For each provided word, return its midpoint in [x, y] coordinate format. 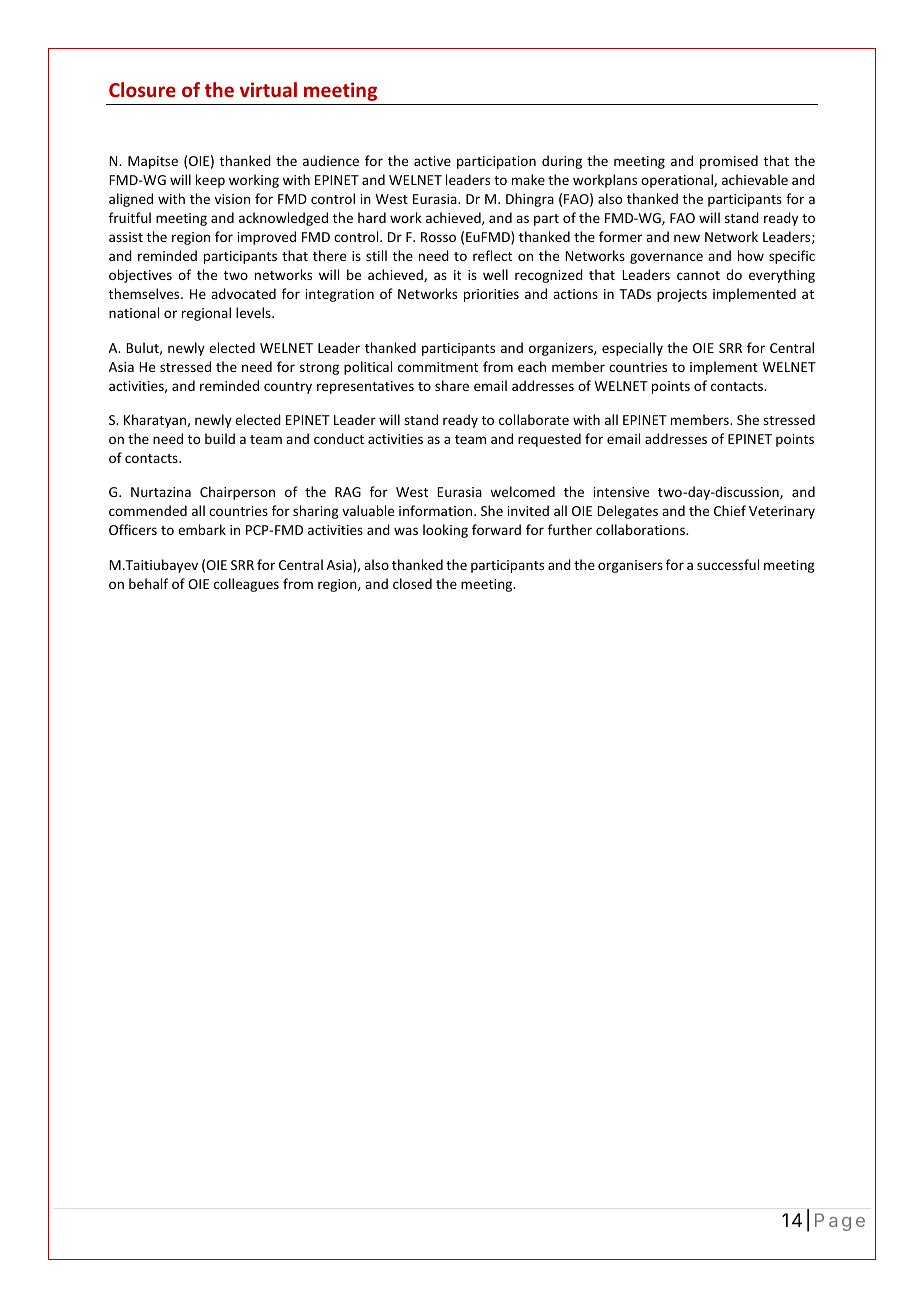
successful [728, 564]
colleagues [246, 585]
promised [729, 162]
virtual [268, 89]
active [432, 161]
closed [412, 583]
